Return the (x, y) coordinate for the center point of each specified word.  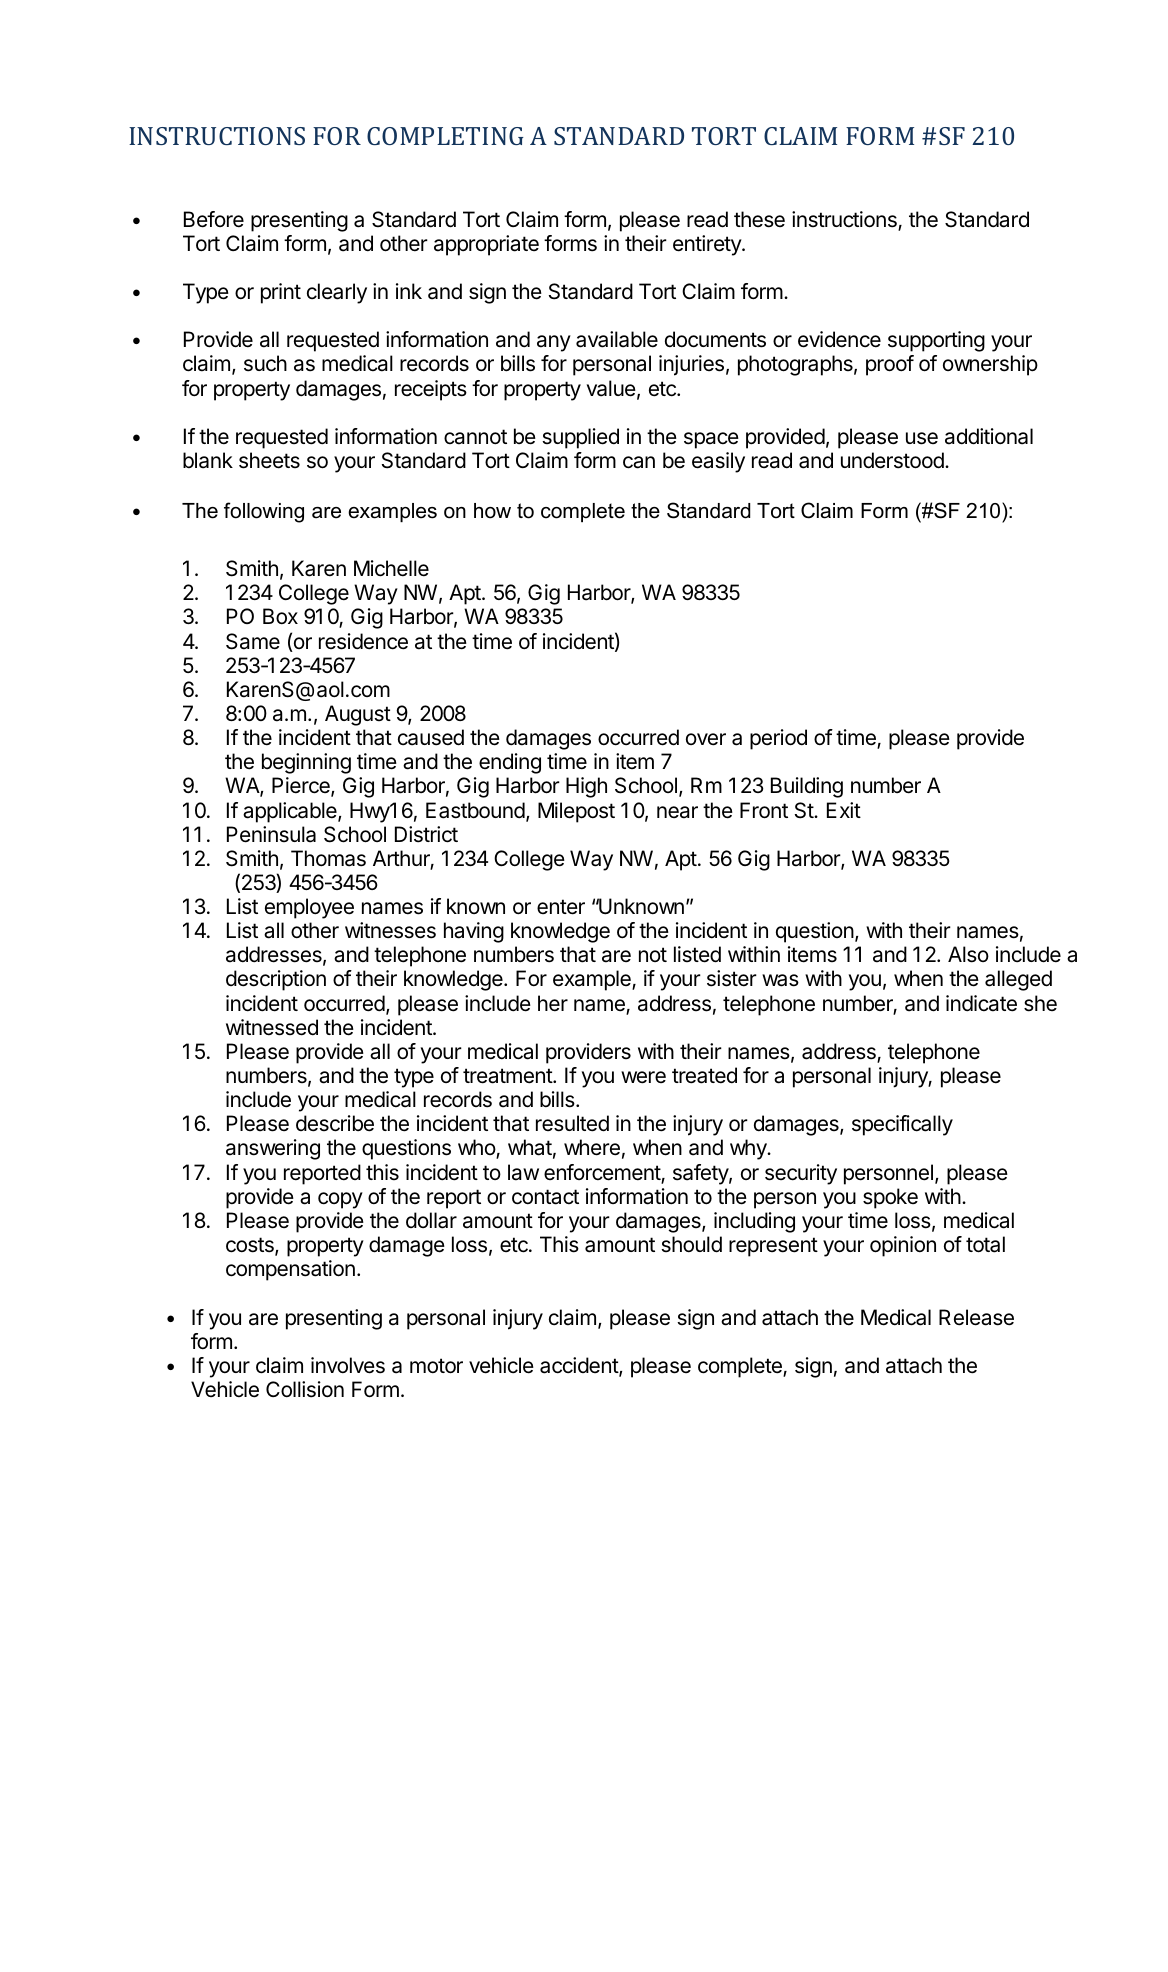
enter (561, 907)
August (358, 715)
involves (348, 1365)
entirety (708, 245)
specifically (902, 1125)
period (778, 739)
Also (968, 954)
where (592, 1147)
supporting (936, 341)
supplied (580, 438)
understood (893, 460)
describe (335, 1123)
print (281, 293)
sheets (269, 460)
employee (309, 908)
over (706, 739)
